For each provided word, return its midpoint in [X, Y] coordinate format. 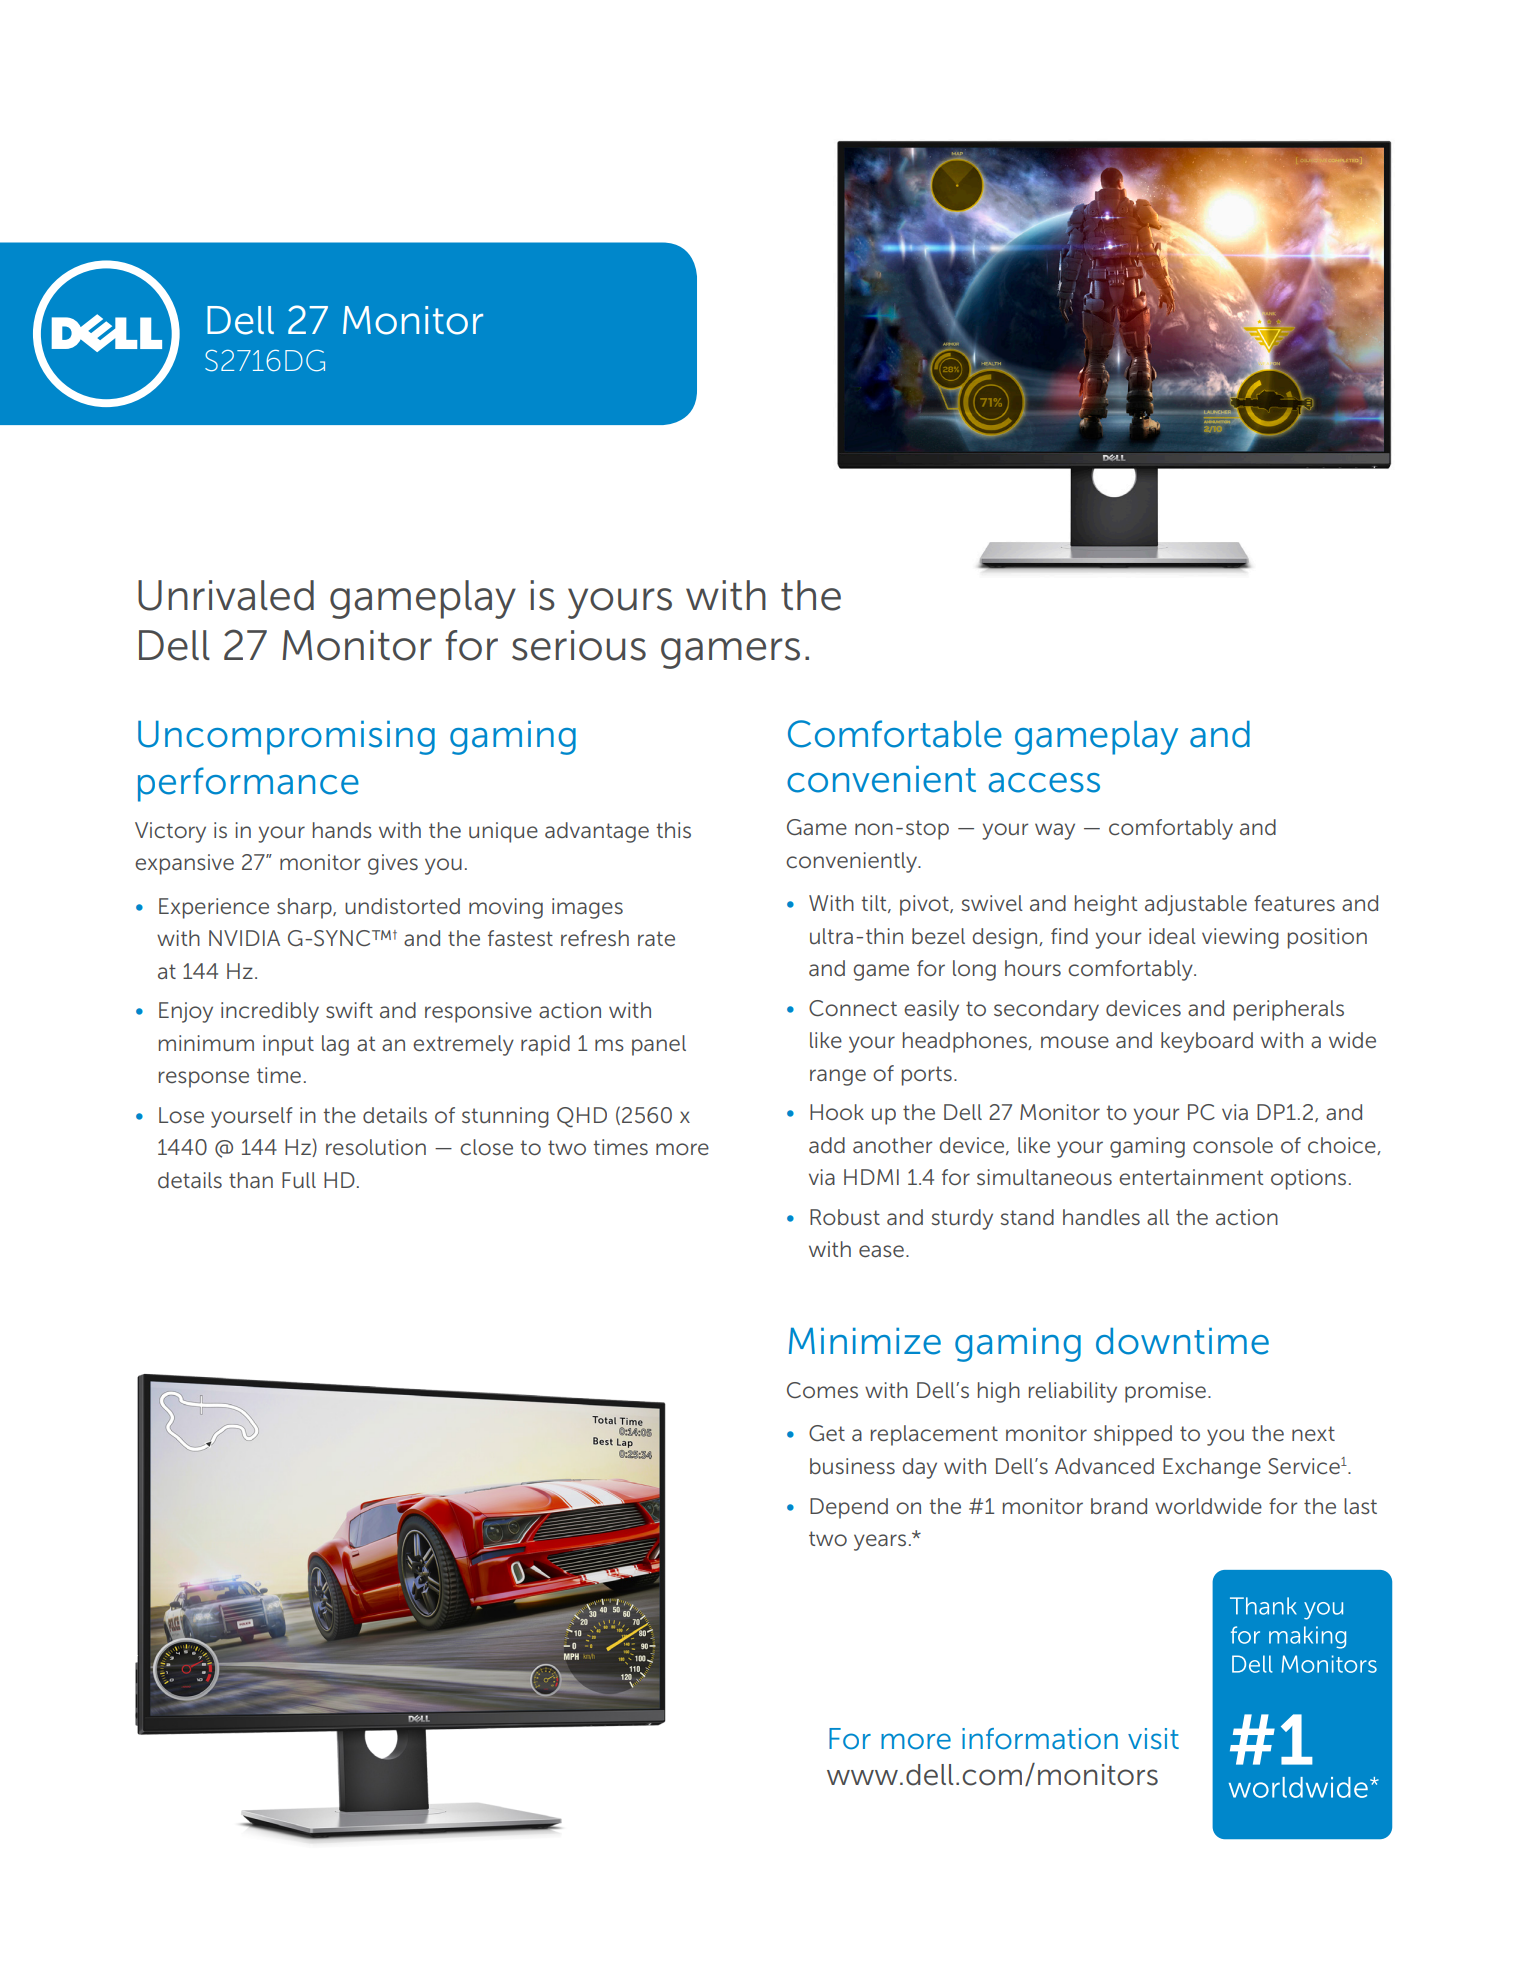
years [880, 1542]
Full [299, 1180]
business [852, 1466]
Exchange [1212, 1468]
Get [827, 1433]
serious [579, 645]
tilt [875, 904]
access [1044, 783]
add [827, 1145]
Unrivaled [226, 595]
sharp [305, 908]
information [1040, 1739]
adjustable [1196, 905]
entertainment [1191, 1177]
